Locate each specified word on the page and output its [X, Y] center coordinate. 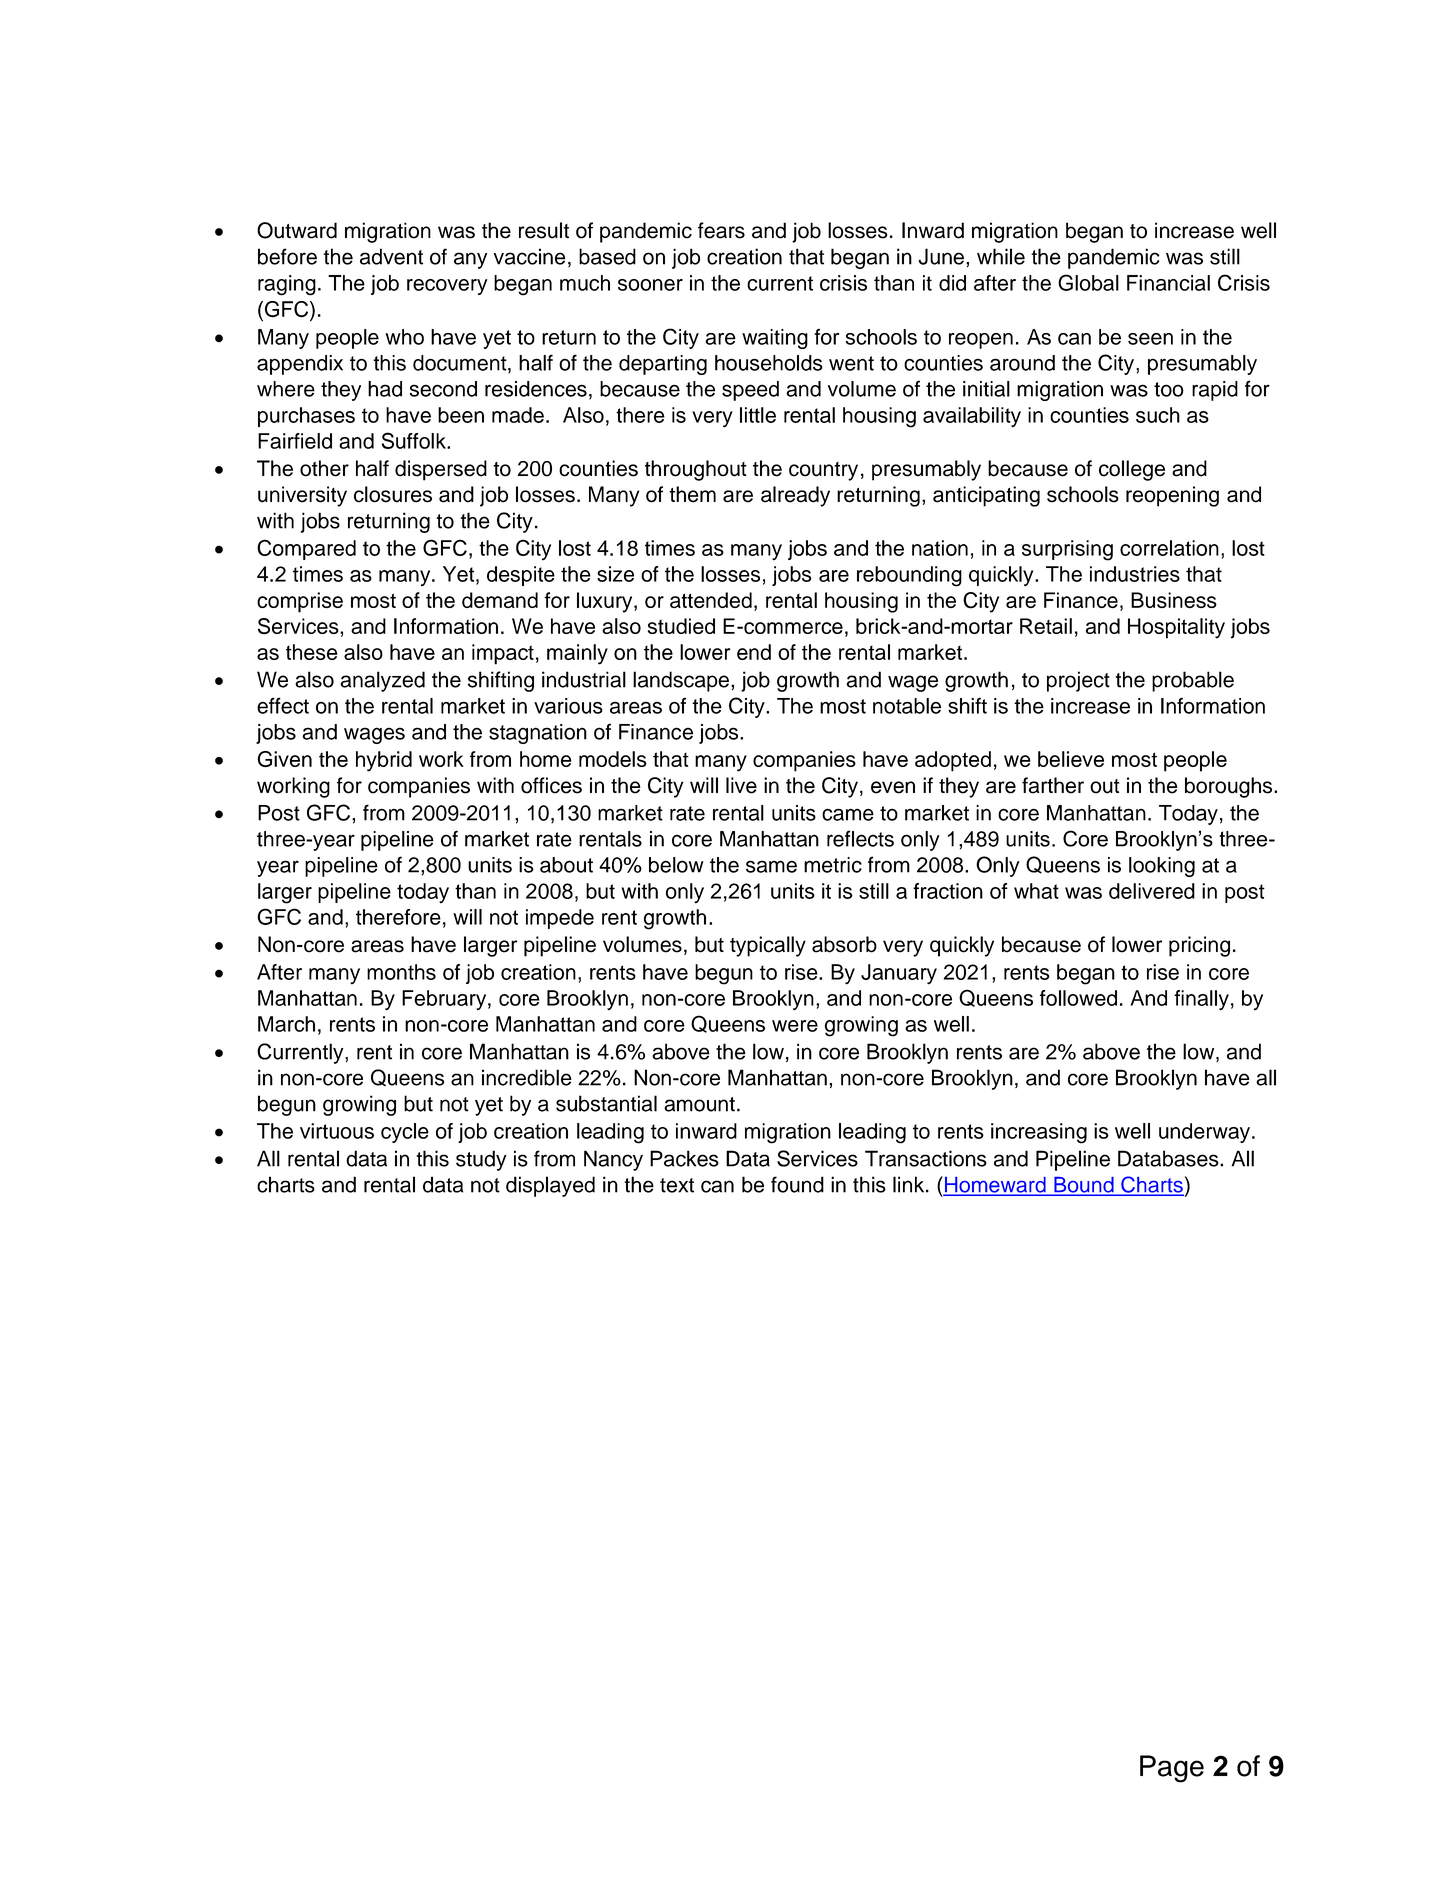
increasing [1039, 1133]
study [481, 1160]
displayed [550, 1186]
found [797, 1184]
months [401, 972]
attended [711, 600]
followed [1078, 998]
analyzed [382, 681]
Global [1088, 282]
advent [391, 256]
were [795, 1026]
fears [721, 230]
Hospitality [1176, 628]
